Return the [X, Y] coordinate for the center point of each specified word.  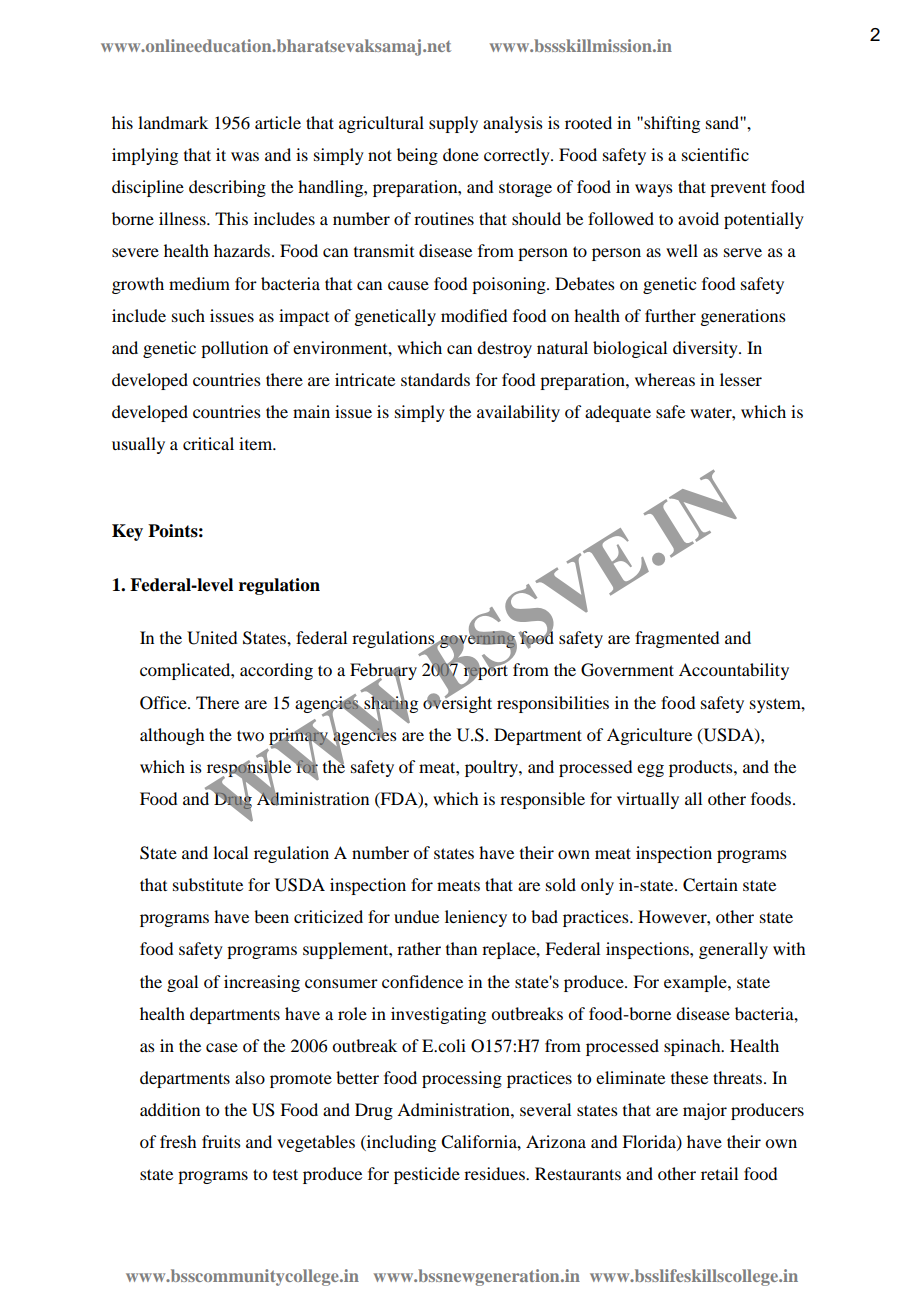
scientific [715, 154]
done [461, 154]
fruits [221, 1141]
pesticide [427, 1175]
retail [719, 1173]
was [245, 156]
